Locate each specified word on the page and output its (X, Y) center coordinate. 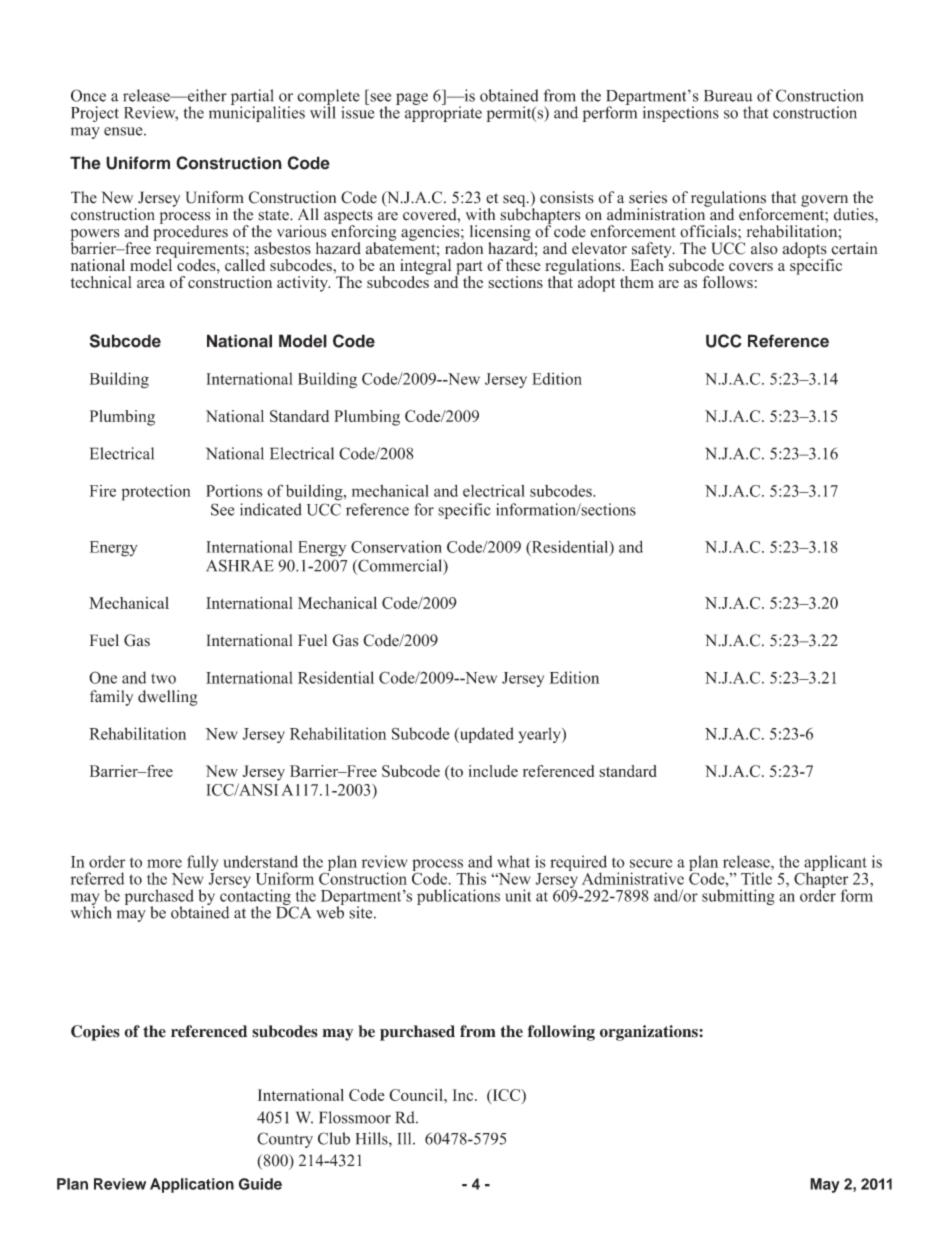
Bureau (728, 96)
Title (756, 878)
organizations (650, 1033)
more (164, 863)
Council (417, 1095)
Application (192, 1185)
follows (727, 282)
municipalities (257, 113)
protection (156, 492)
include (493, 771)
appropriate (443, 113)
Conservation (396, 547)
